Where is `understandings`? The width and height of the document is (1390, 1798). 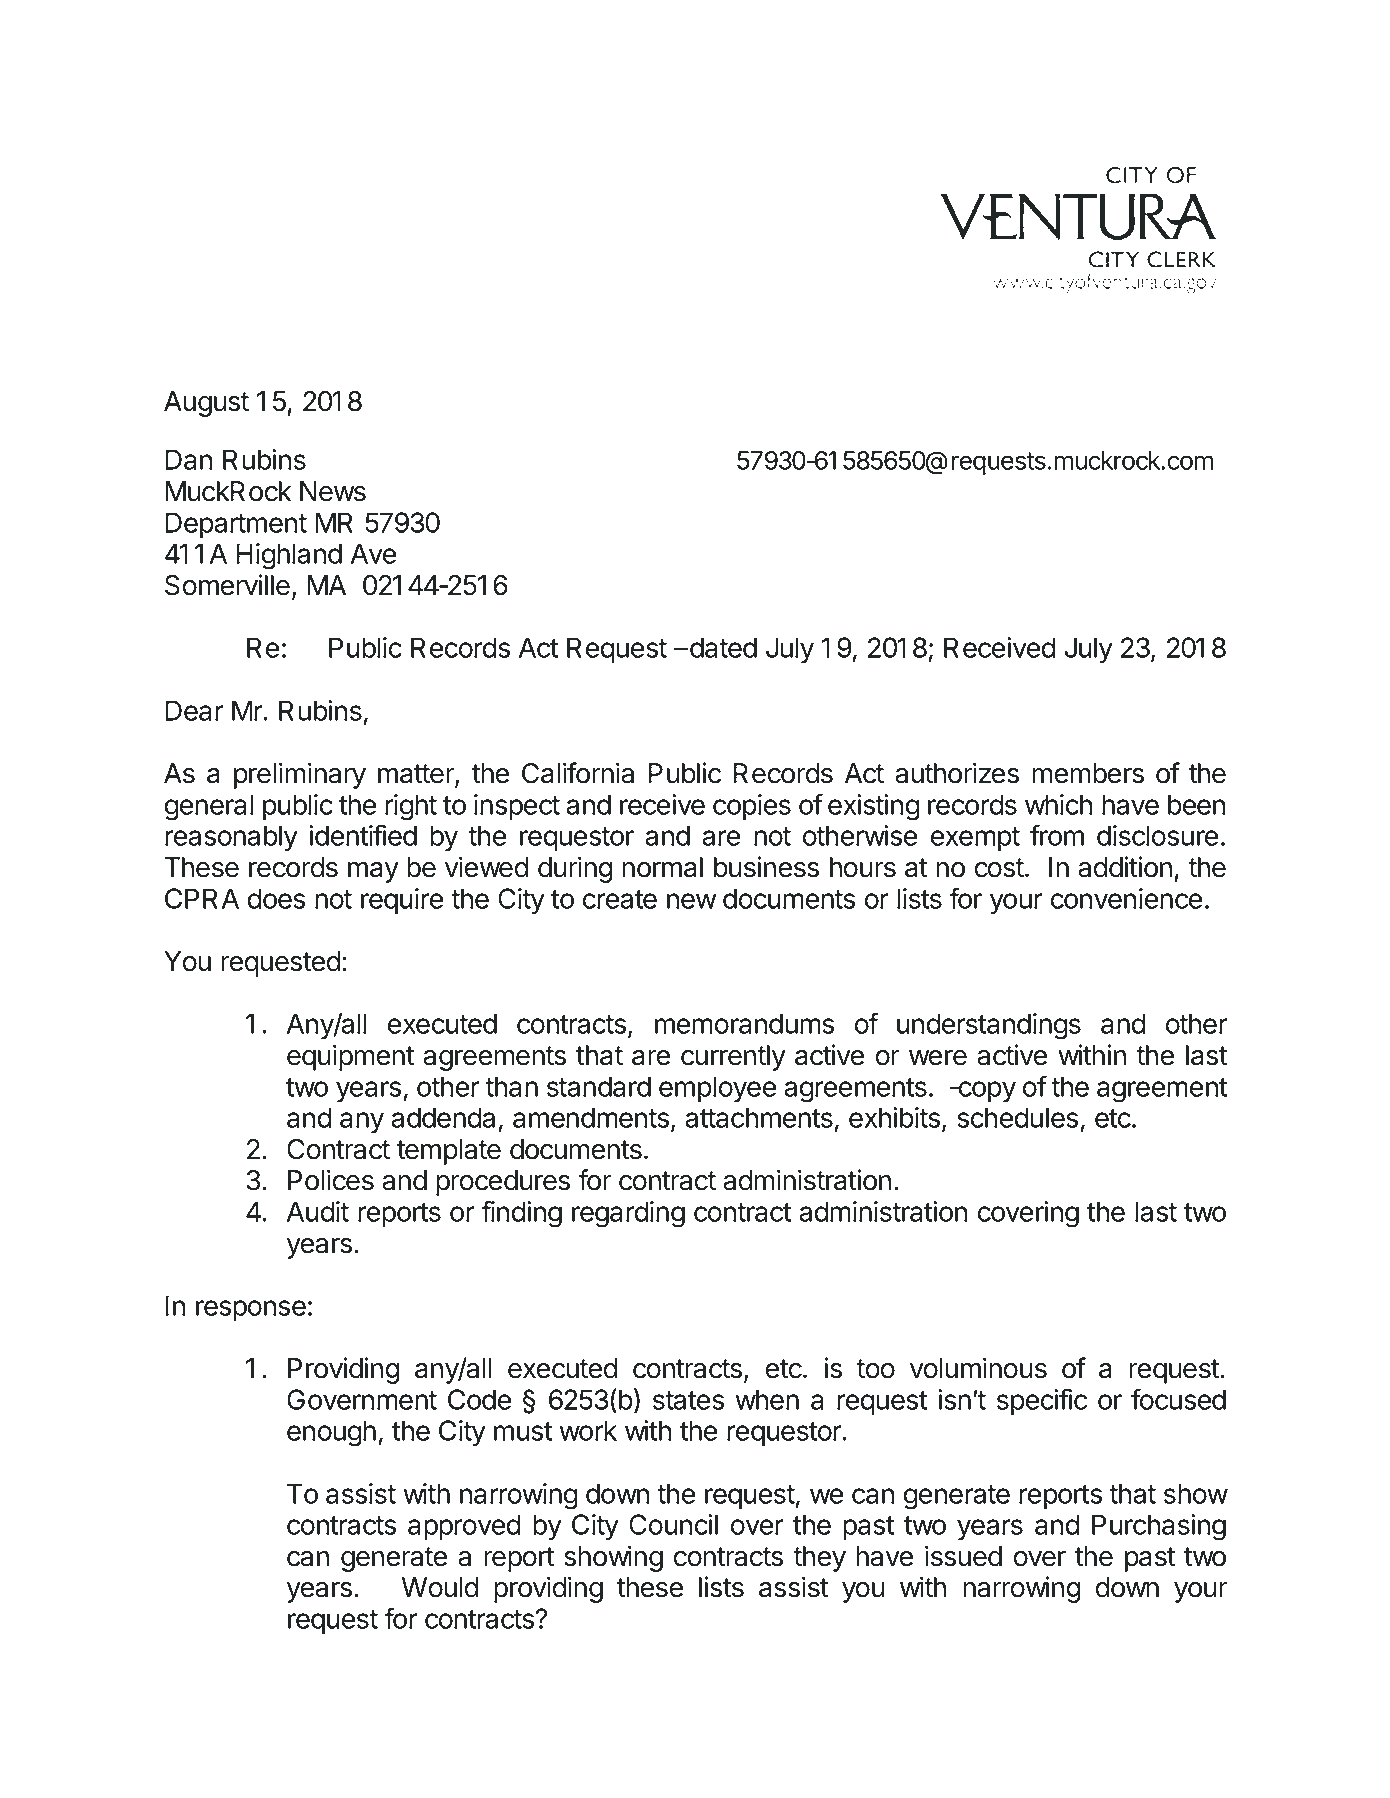
understandings is located at coordinates (989, 1026).
